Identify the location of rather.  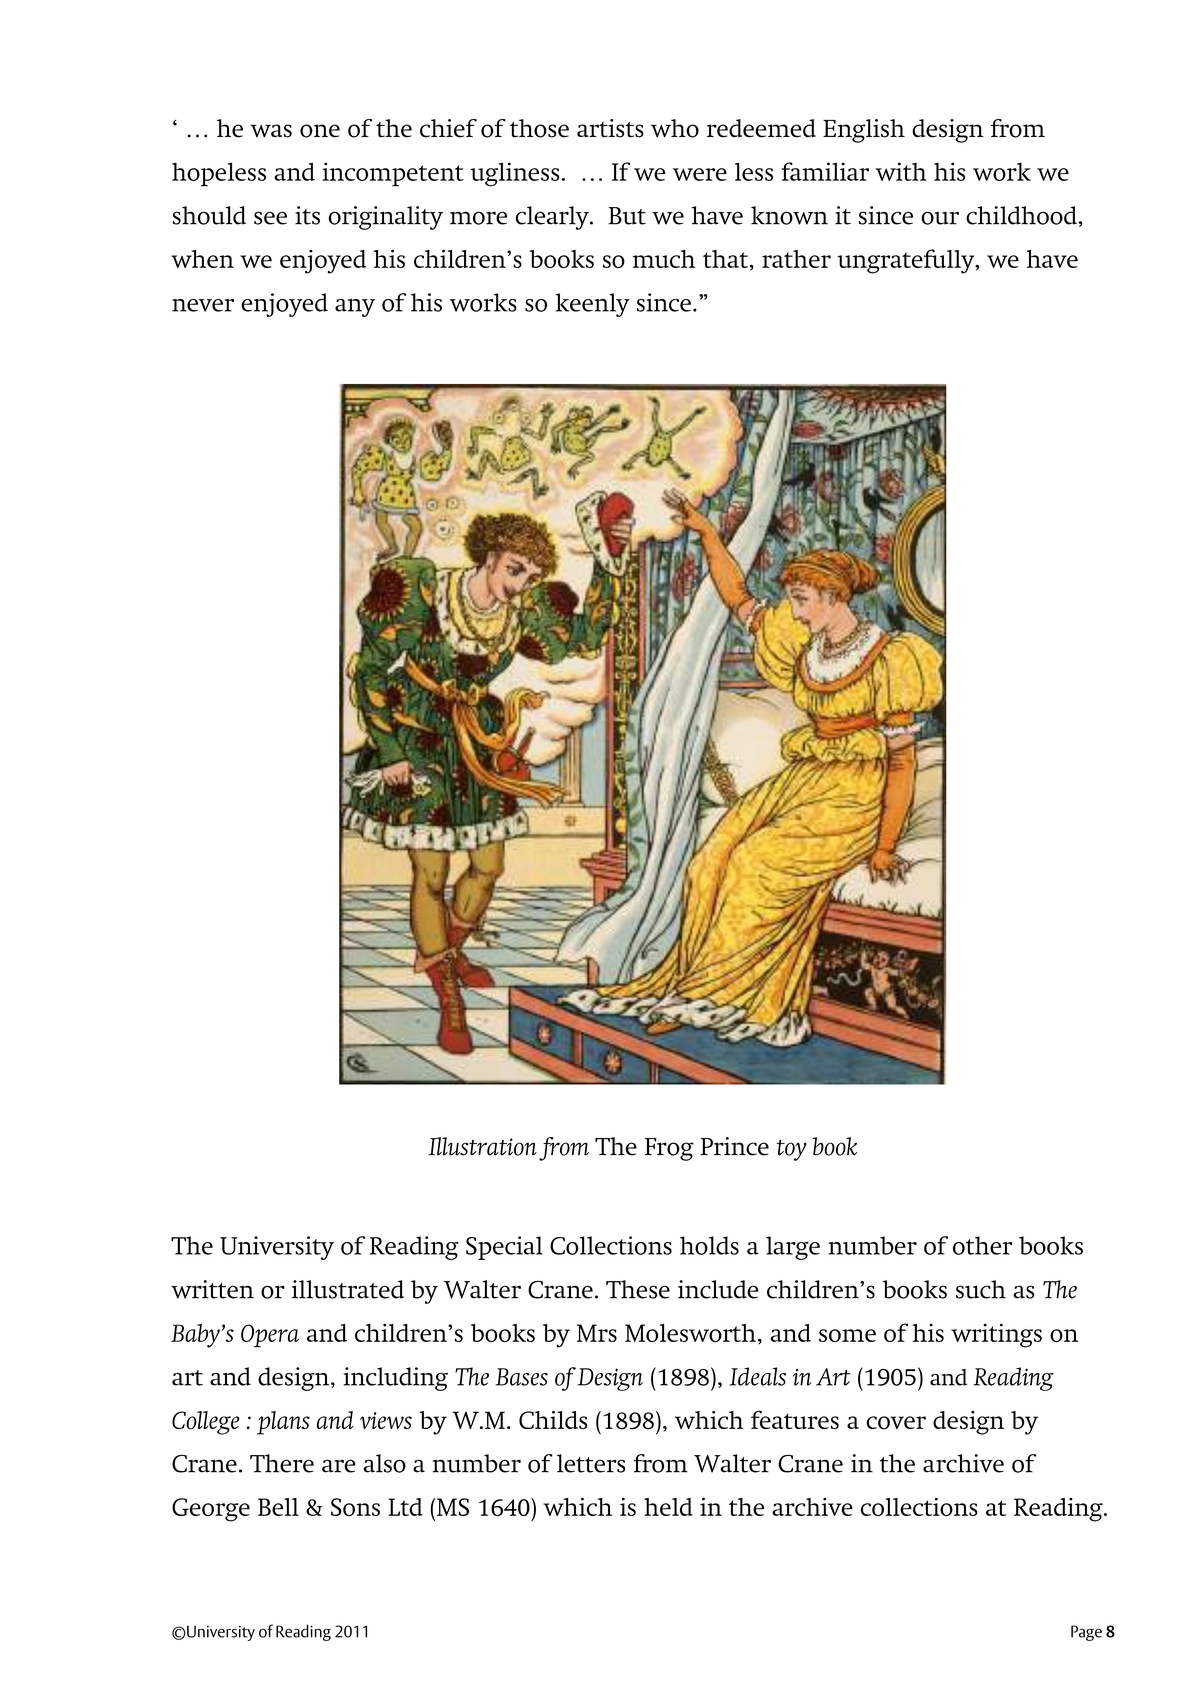
(796, 259).
